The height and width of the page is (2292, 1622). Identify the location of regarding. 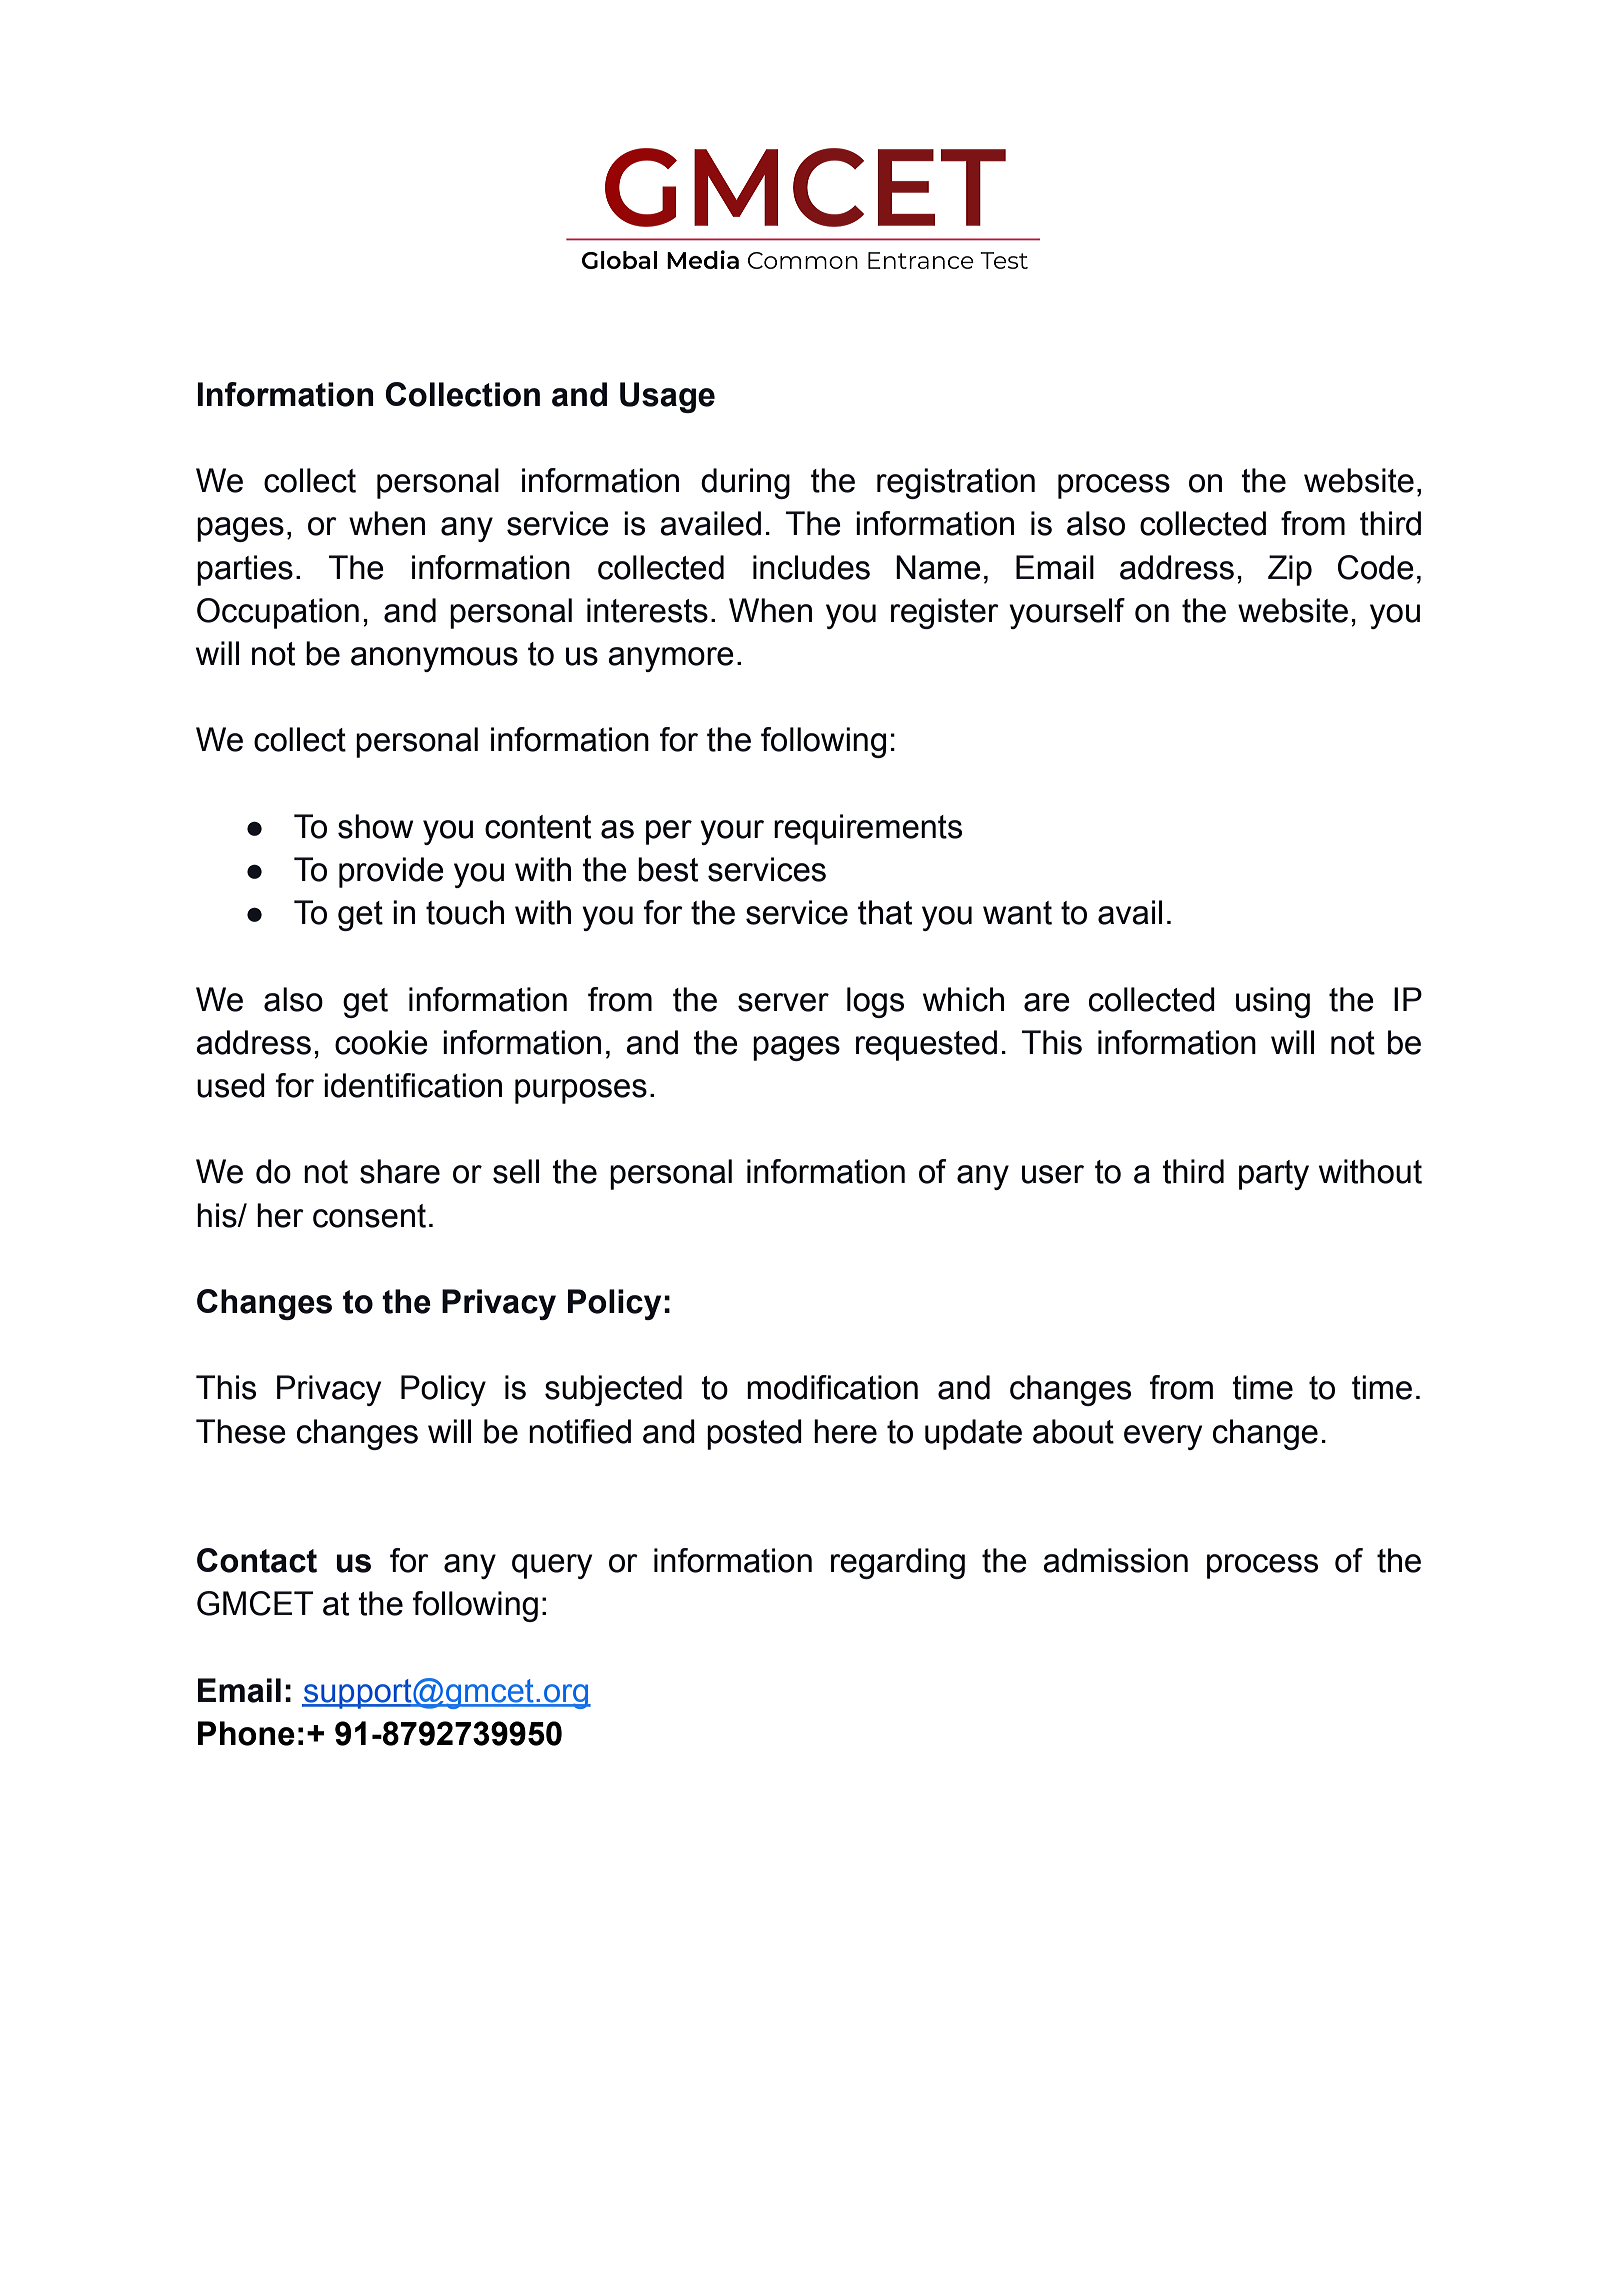
(898, 1563).
